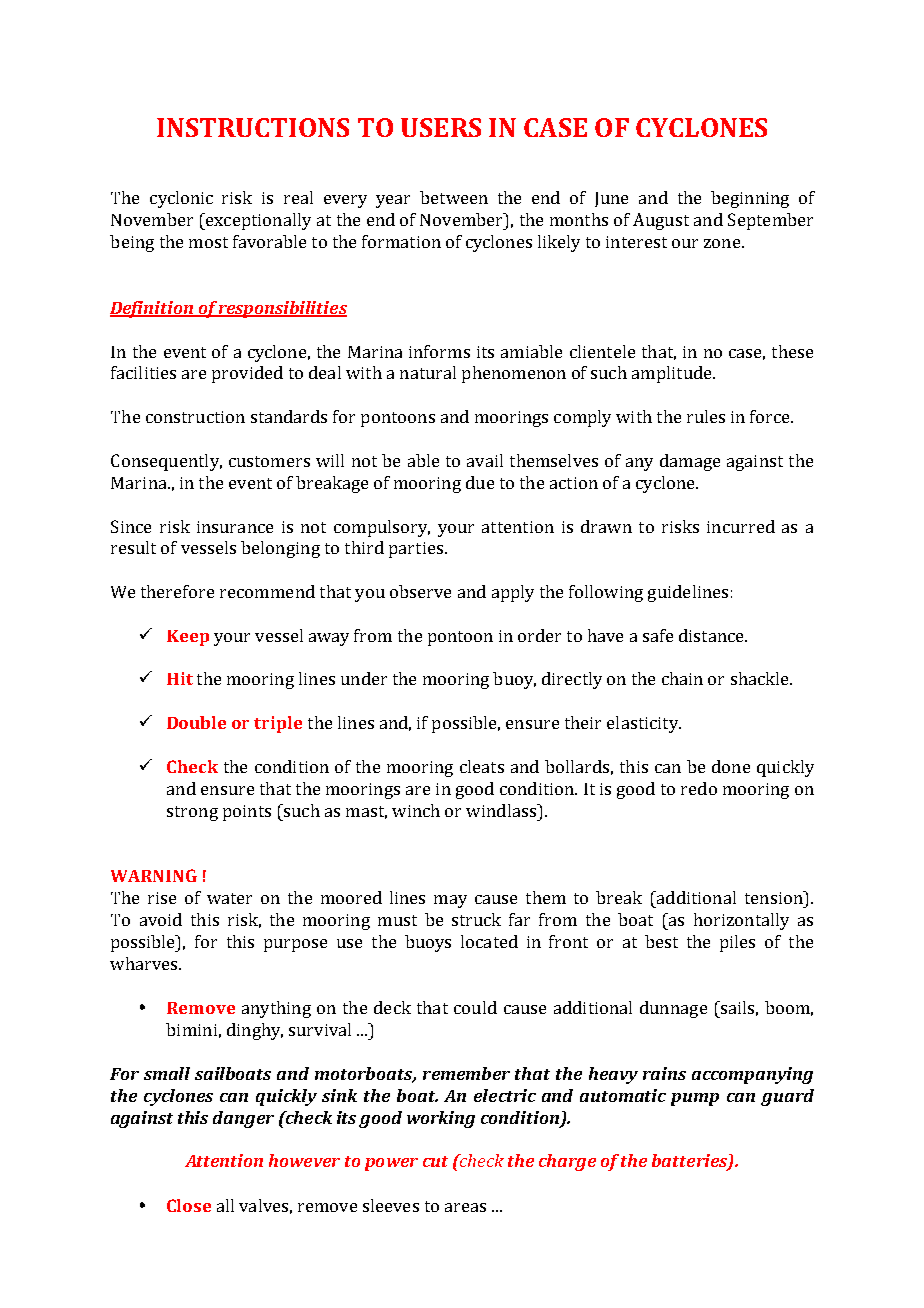  Describe the element at coordinates (441, 127) in the image. I see `USERS` at that location.
